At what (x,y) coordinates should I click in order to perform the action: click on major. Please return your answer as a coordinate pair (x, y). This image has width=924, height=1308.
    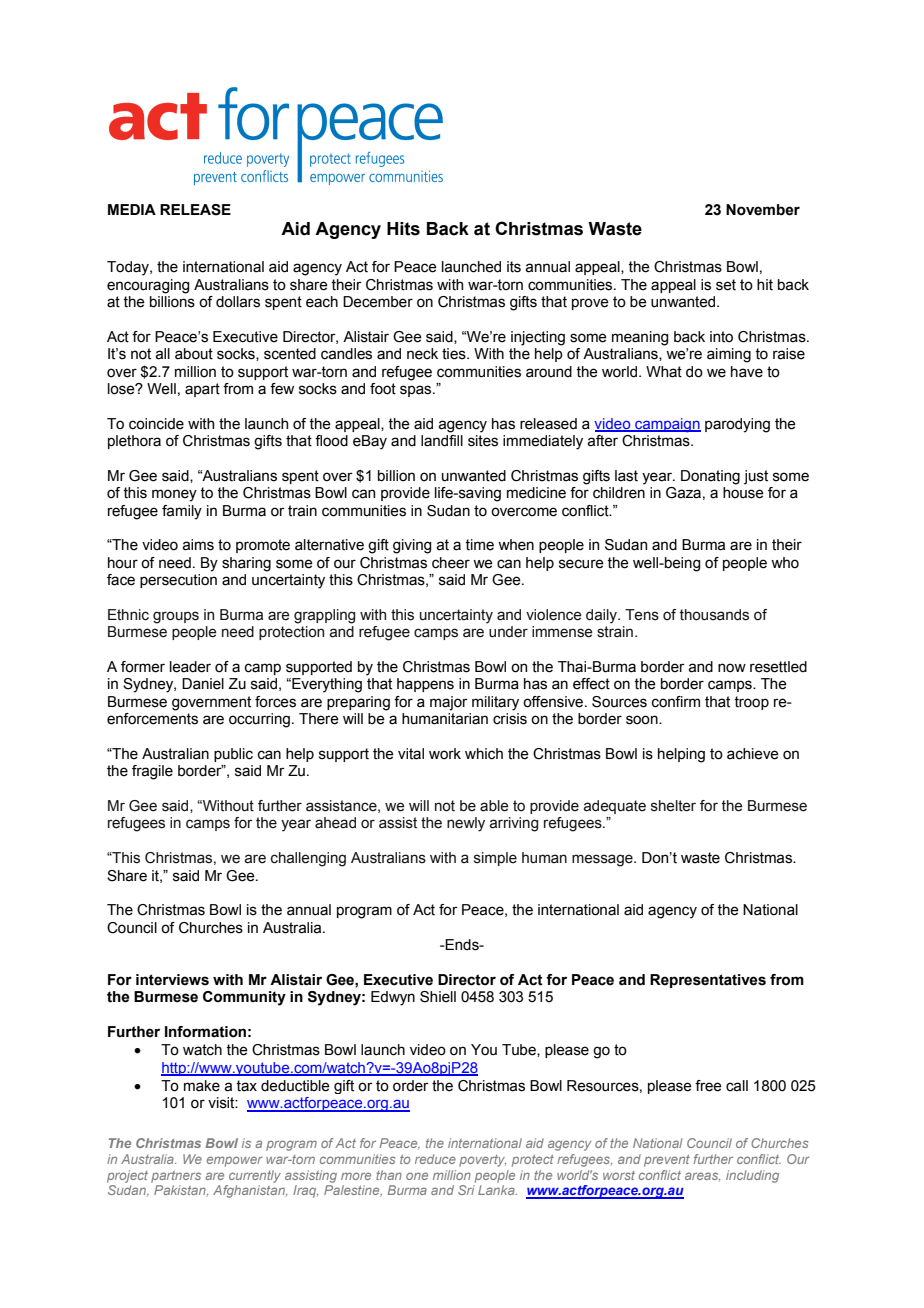
    Looking at the image, I should click on (449, 703).
